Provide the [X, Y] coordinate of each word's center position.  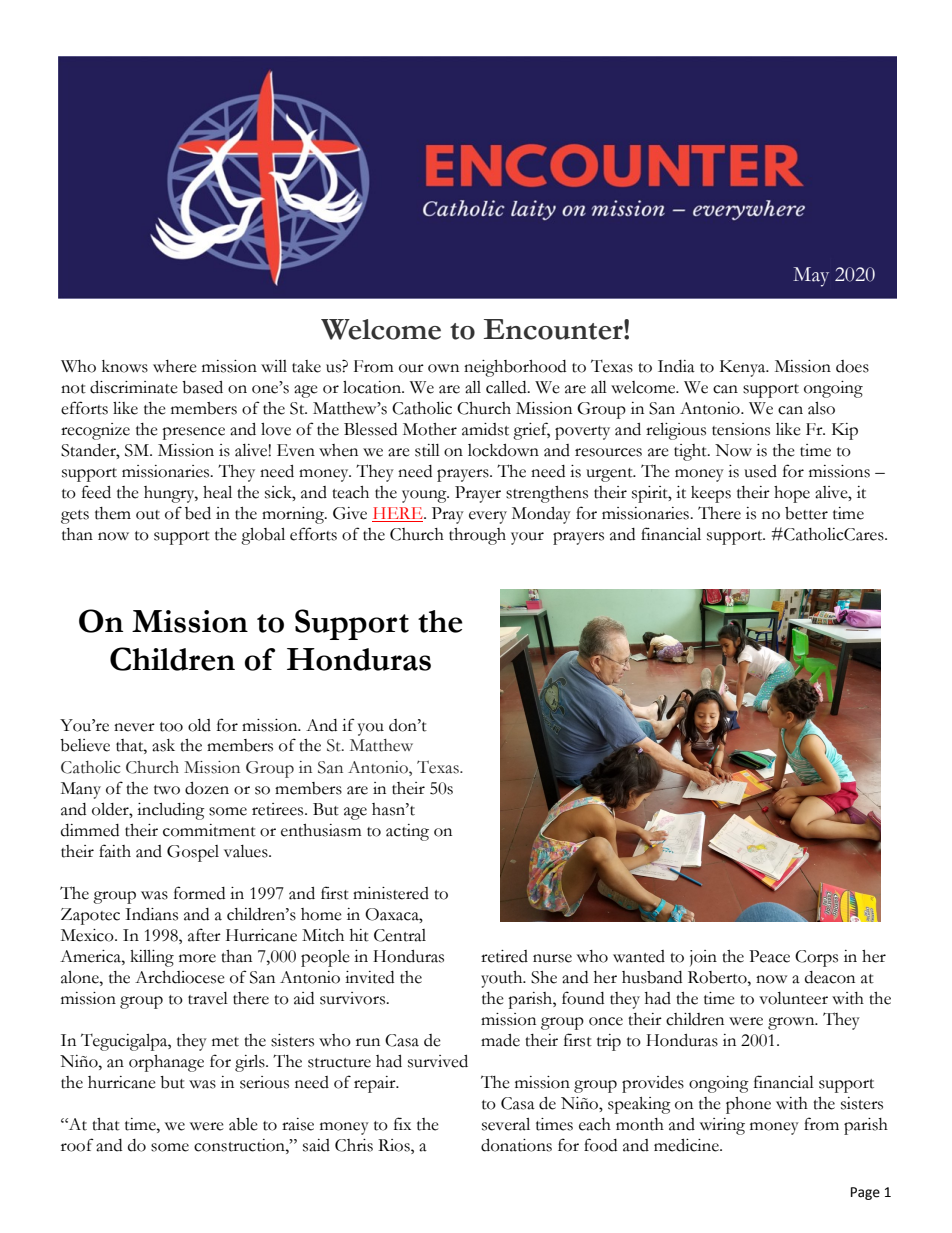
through [477, 536]
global [263, 536]
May [811, 277]
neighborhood [515, 368]
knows [125, 366]
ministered [391, 893]
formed [199, 893]
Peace [769, 956]
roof [77, 1145]
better [806, 513]
